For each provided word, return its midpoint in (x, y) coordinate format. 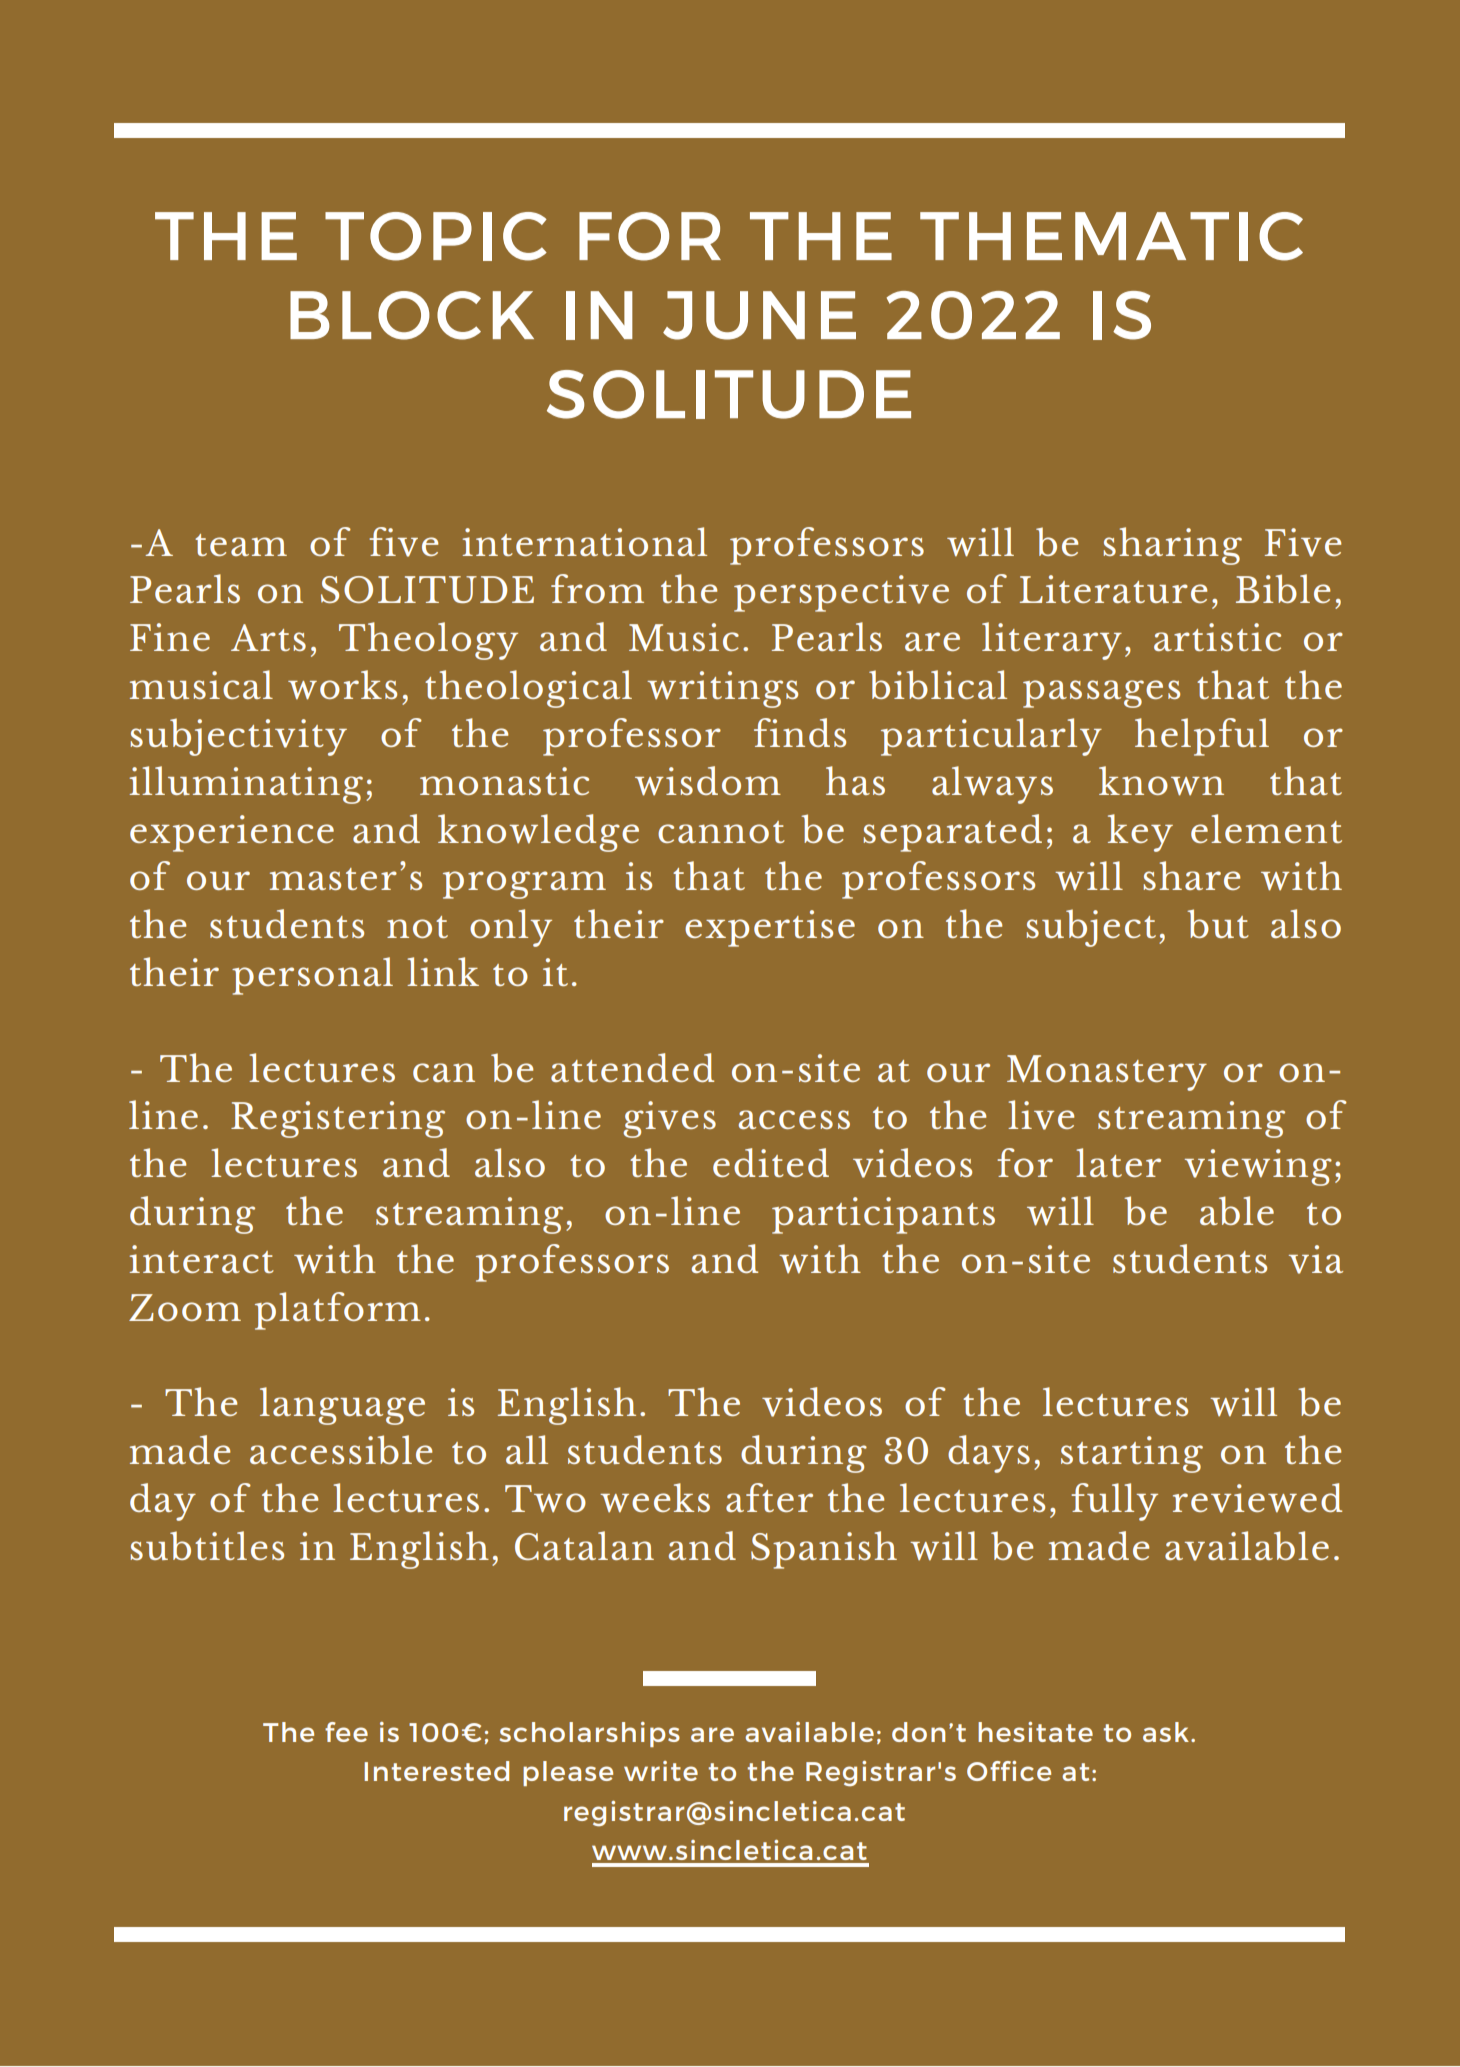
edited (771, 1162)
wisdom (708, 781)
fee (346, 1732)
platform (338, 1311)
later (1118, 1162)
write (661, 1771)
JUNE (759, 315)
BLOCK (412, 315)
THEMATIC (1111, 236)
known (1161, 781)
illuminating (246, 785)
